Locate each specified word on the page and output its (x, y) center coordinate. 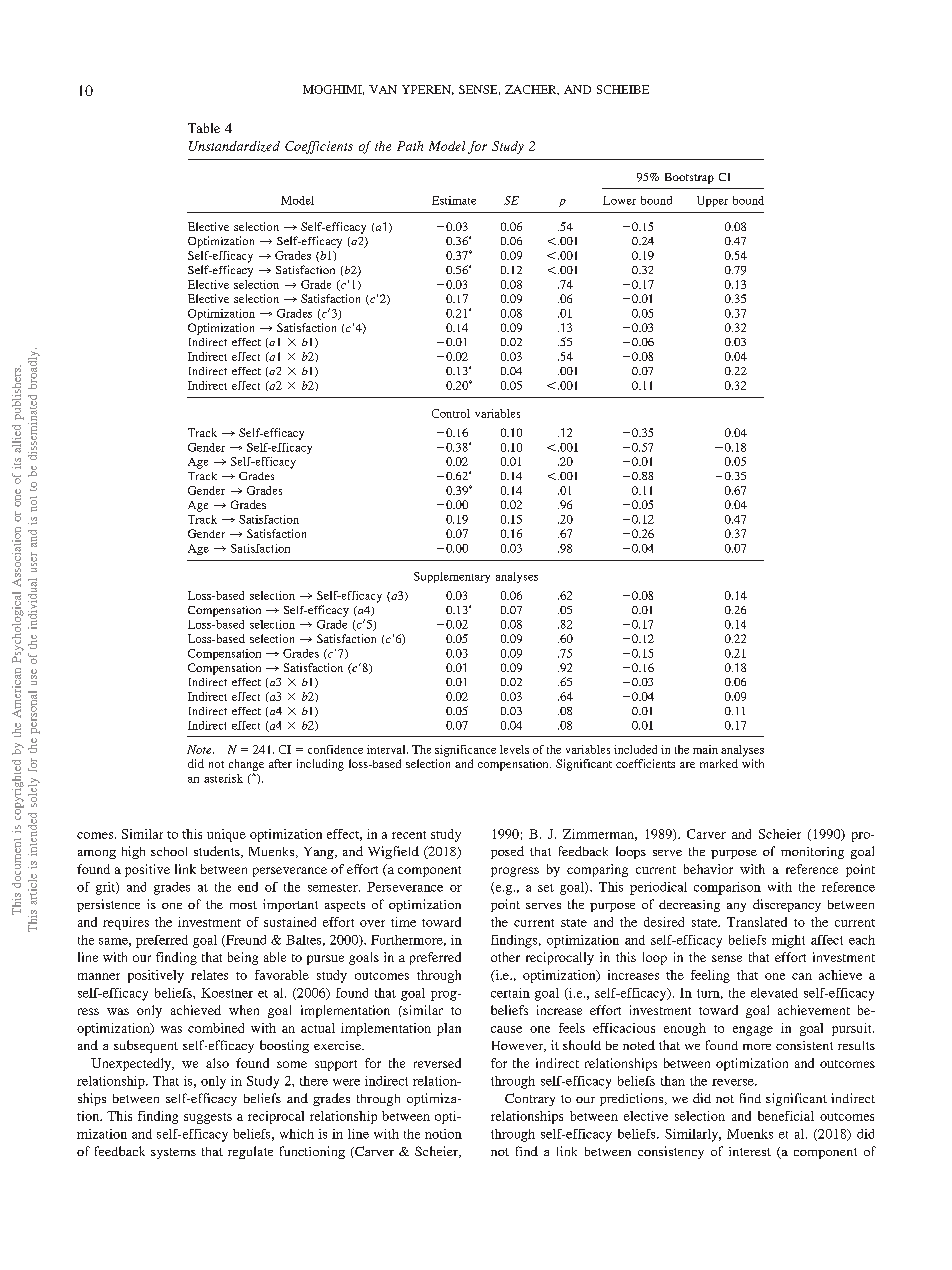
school (169, 851)
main (705, 749)
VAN (383, 89)
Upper (712, 201)
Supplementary (452, 577)
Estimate (454, 200)
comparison (727, 888)
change (246, 765)
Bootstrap (689, 178)
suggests (208, 1118)
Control (451, 413)
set (546, 888)
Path (410, 146)
